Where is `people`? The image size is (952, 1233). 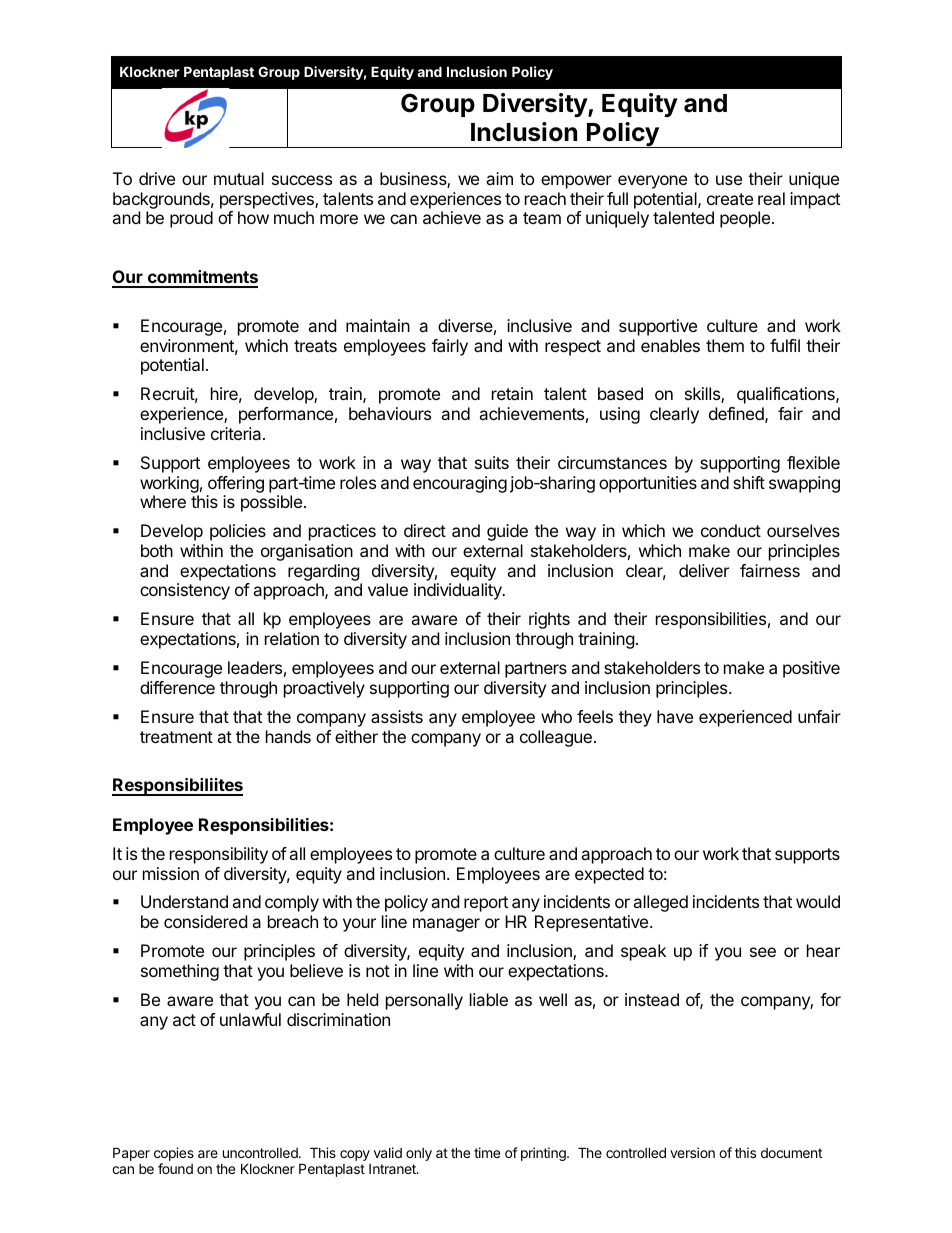
people is located at coordinates (745, 219).
